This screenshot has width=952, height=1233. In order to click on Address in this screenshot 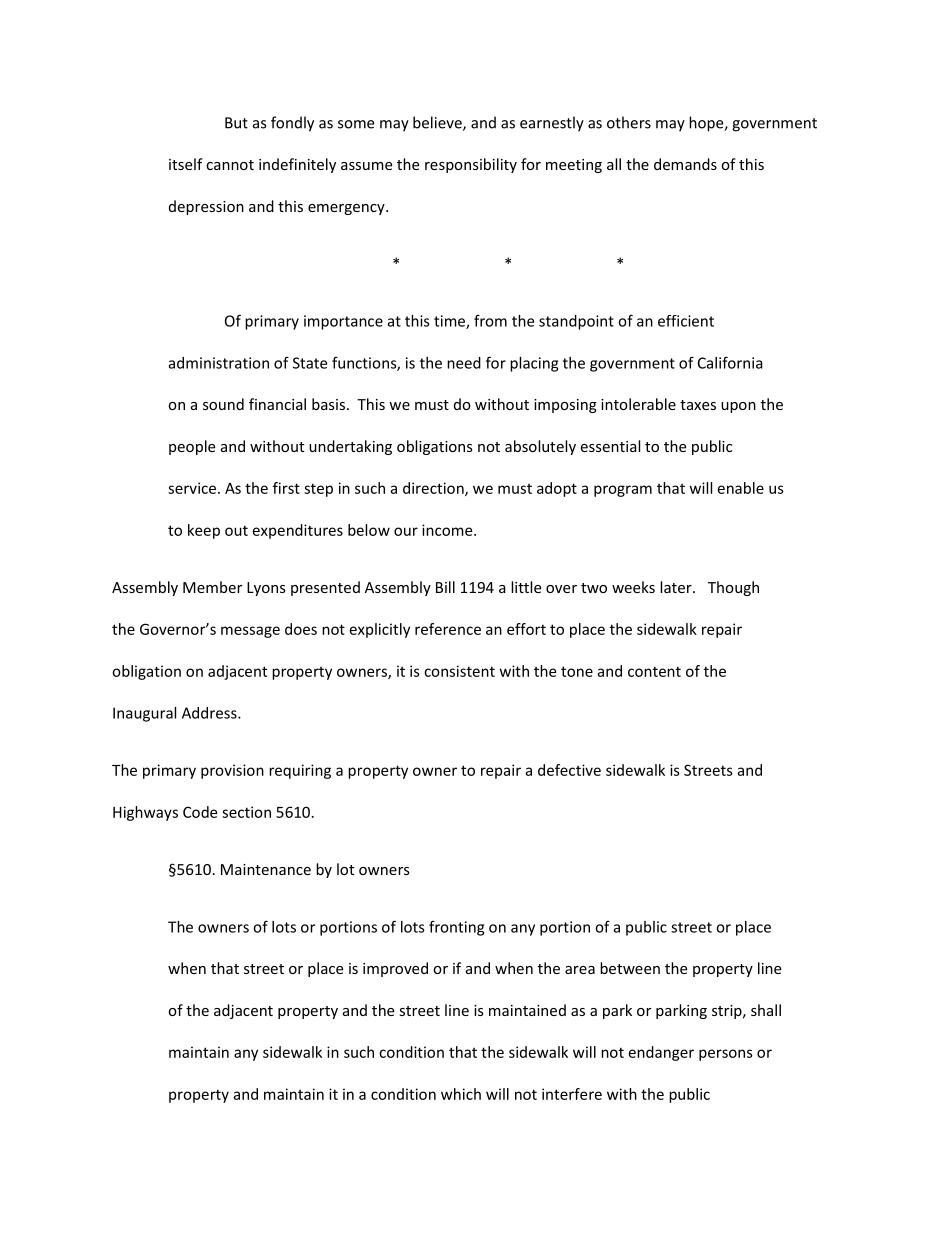, I will do `click(210, 713)`.
